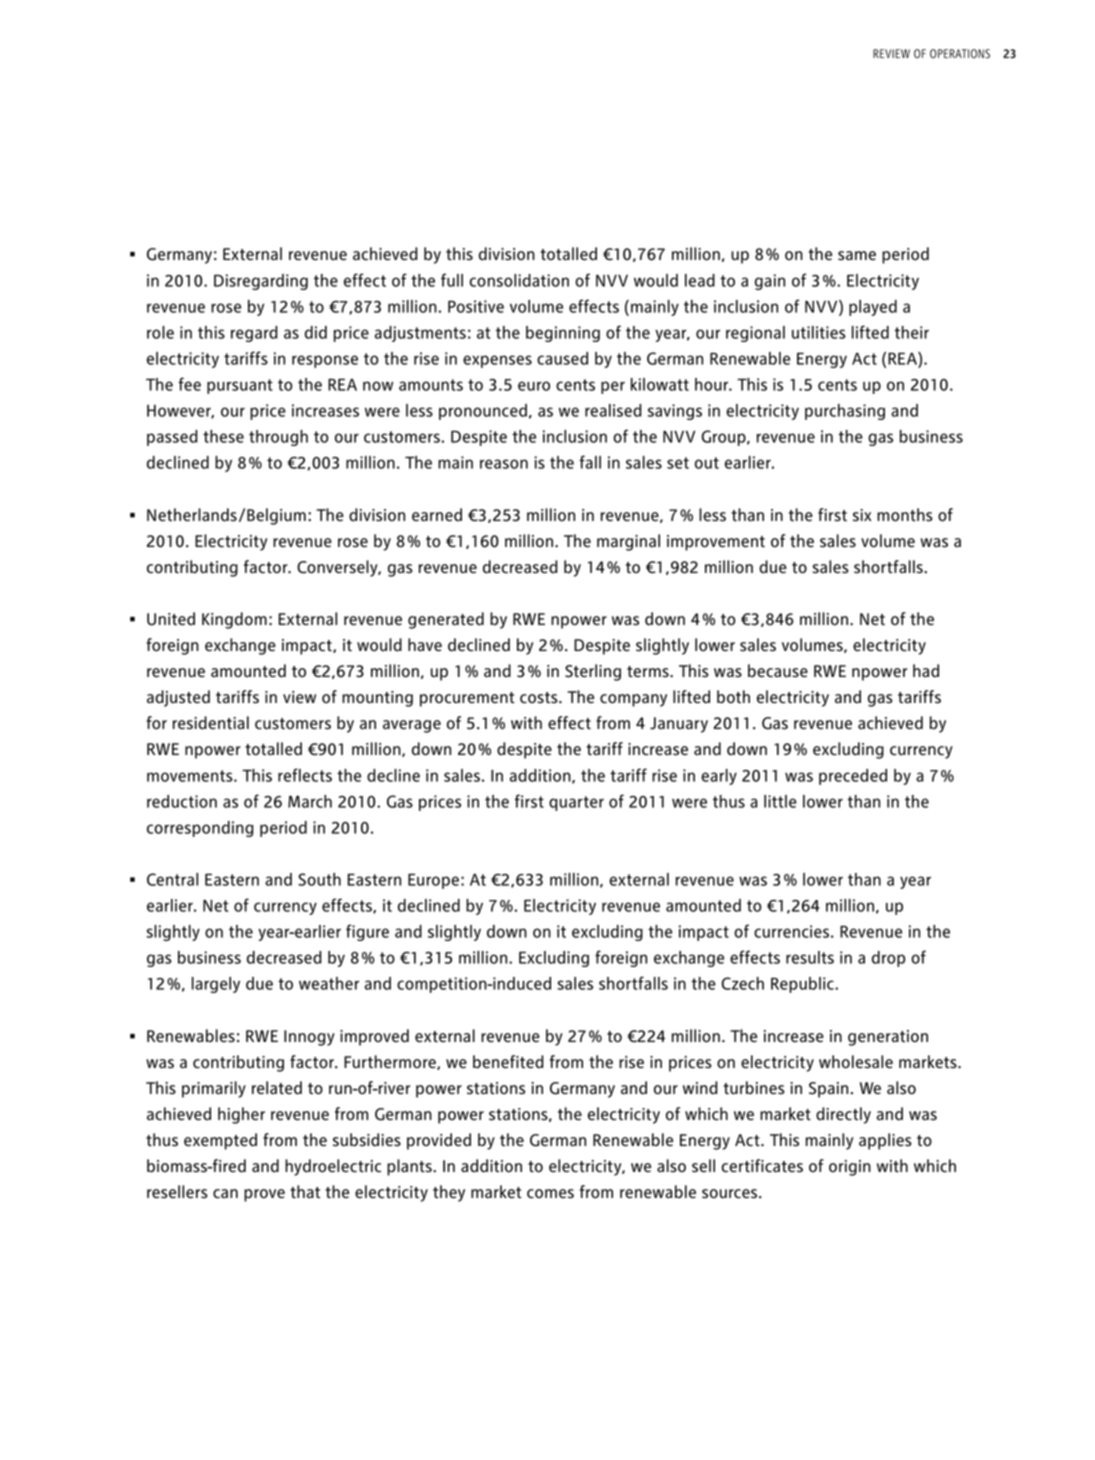 This page has height=1460, width=1095. Describe the element at coordinates (926, 670) in the page. I see `had` at that location.
